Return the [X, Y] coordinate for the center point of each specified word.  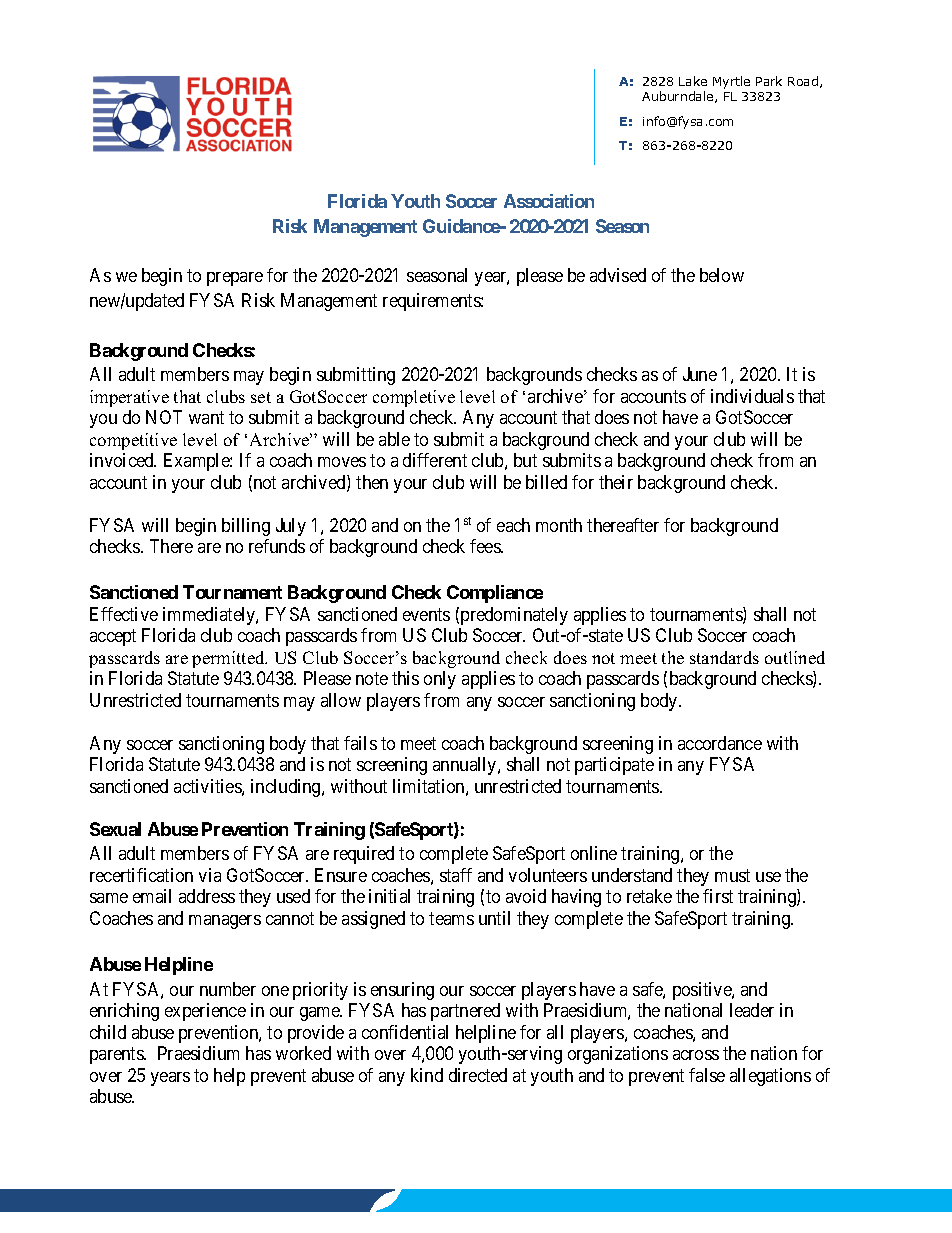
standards [724, 657]
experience [205, 1012]
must [732, 875]
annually [466, 766]
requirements [432, 302]
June [700, 374]
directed [478, 1075]
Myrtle [731, 82]
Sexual [115, 829]
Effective [124, 614]
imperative [129, 398]
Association [549, 201]
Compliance [495, 594]
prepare [235, 279]
